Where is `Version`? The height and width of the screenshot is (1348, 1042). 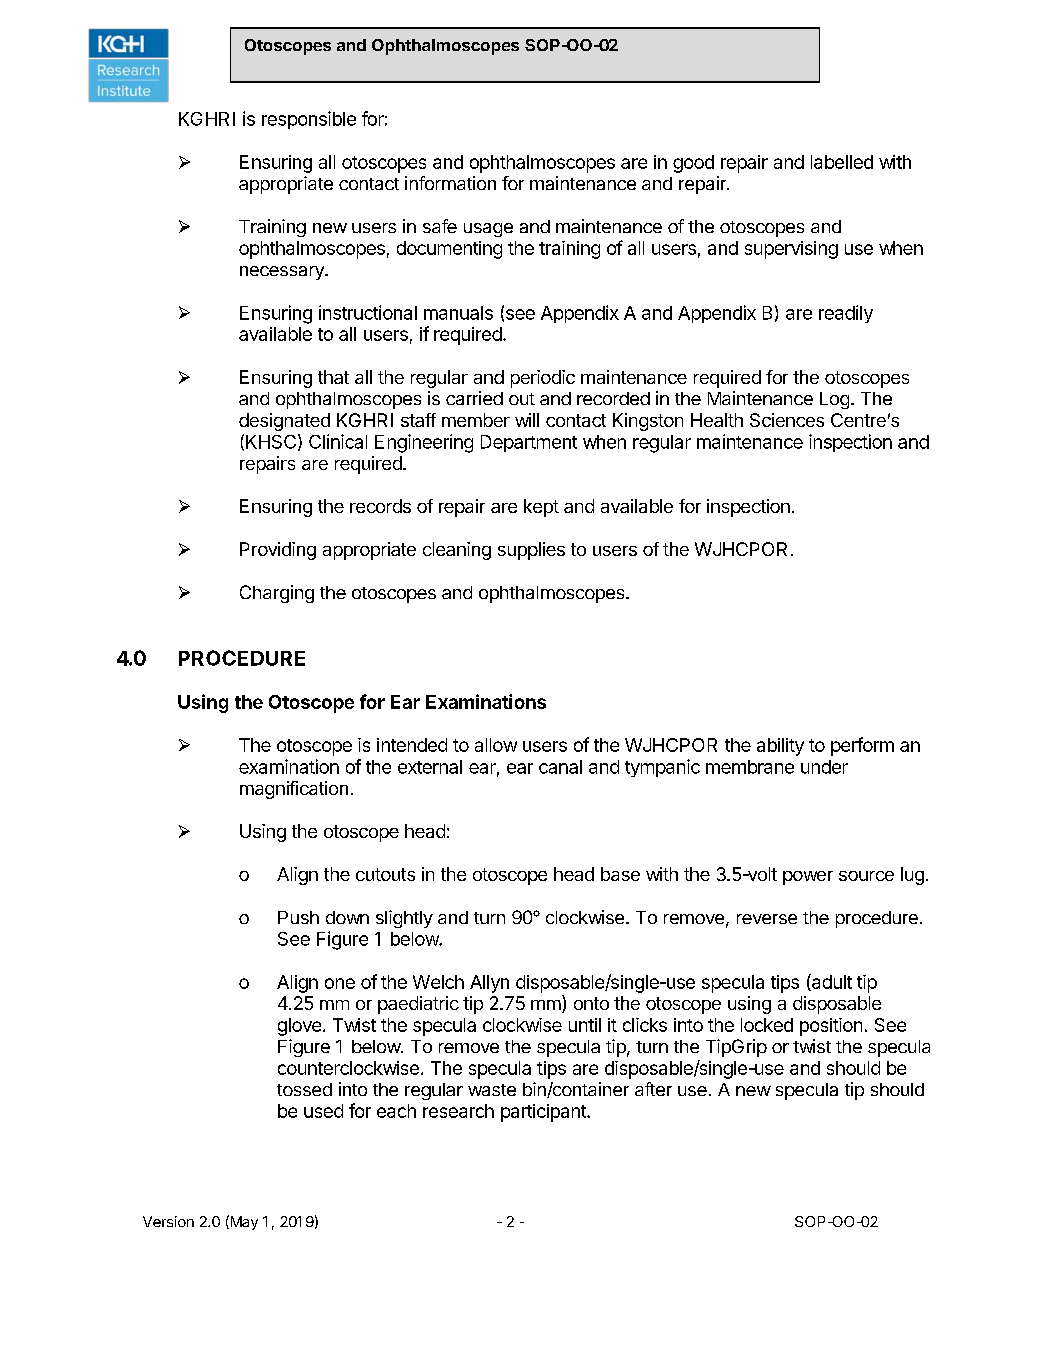 Version is located at coordinates (168, 1221).
